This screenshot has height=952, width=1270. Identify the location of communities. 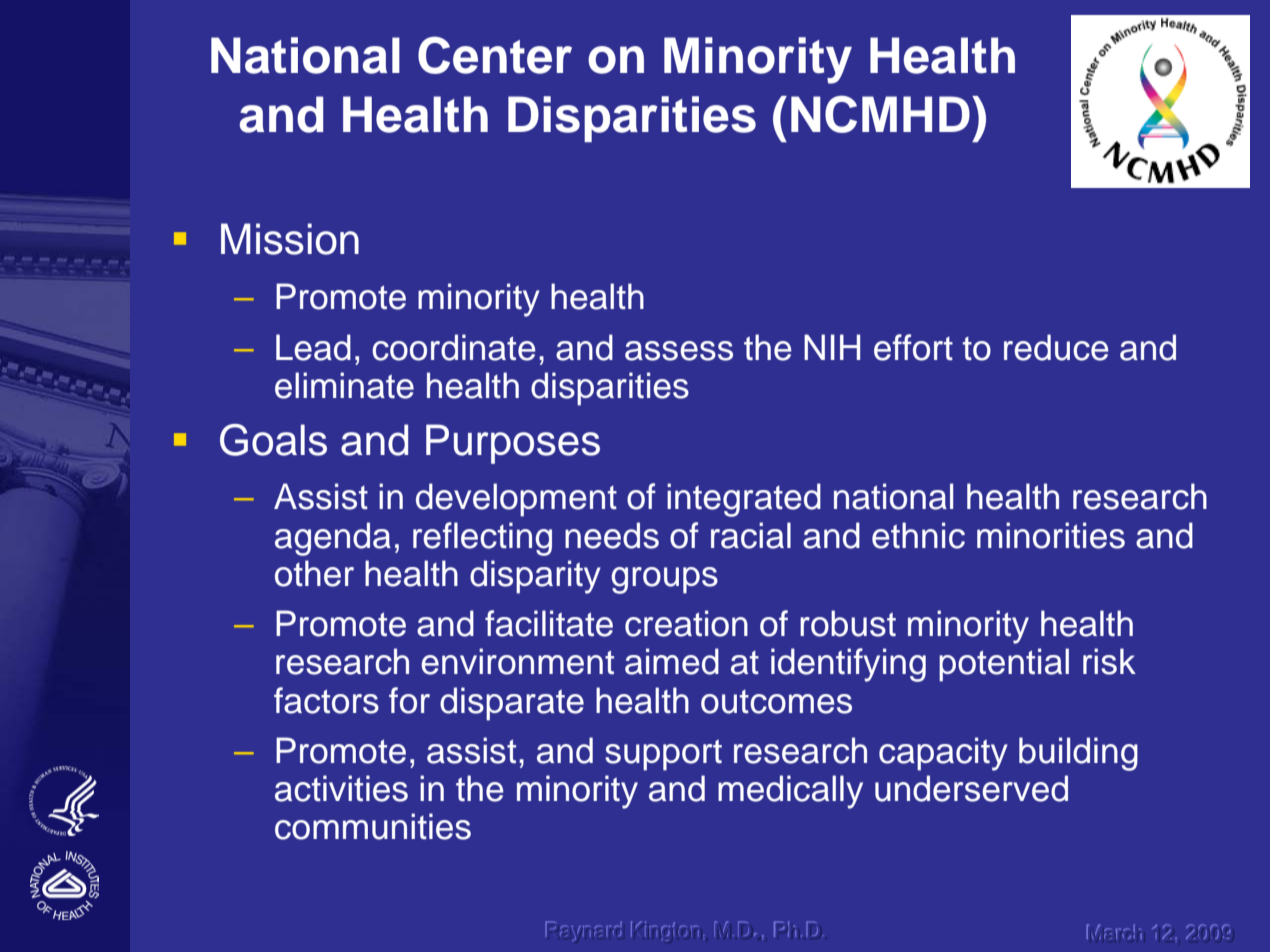
(373, 826).
